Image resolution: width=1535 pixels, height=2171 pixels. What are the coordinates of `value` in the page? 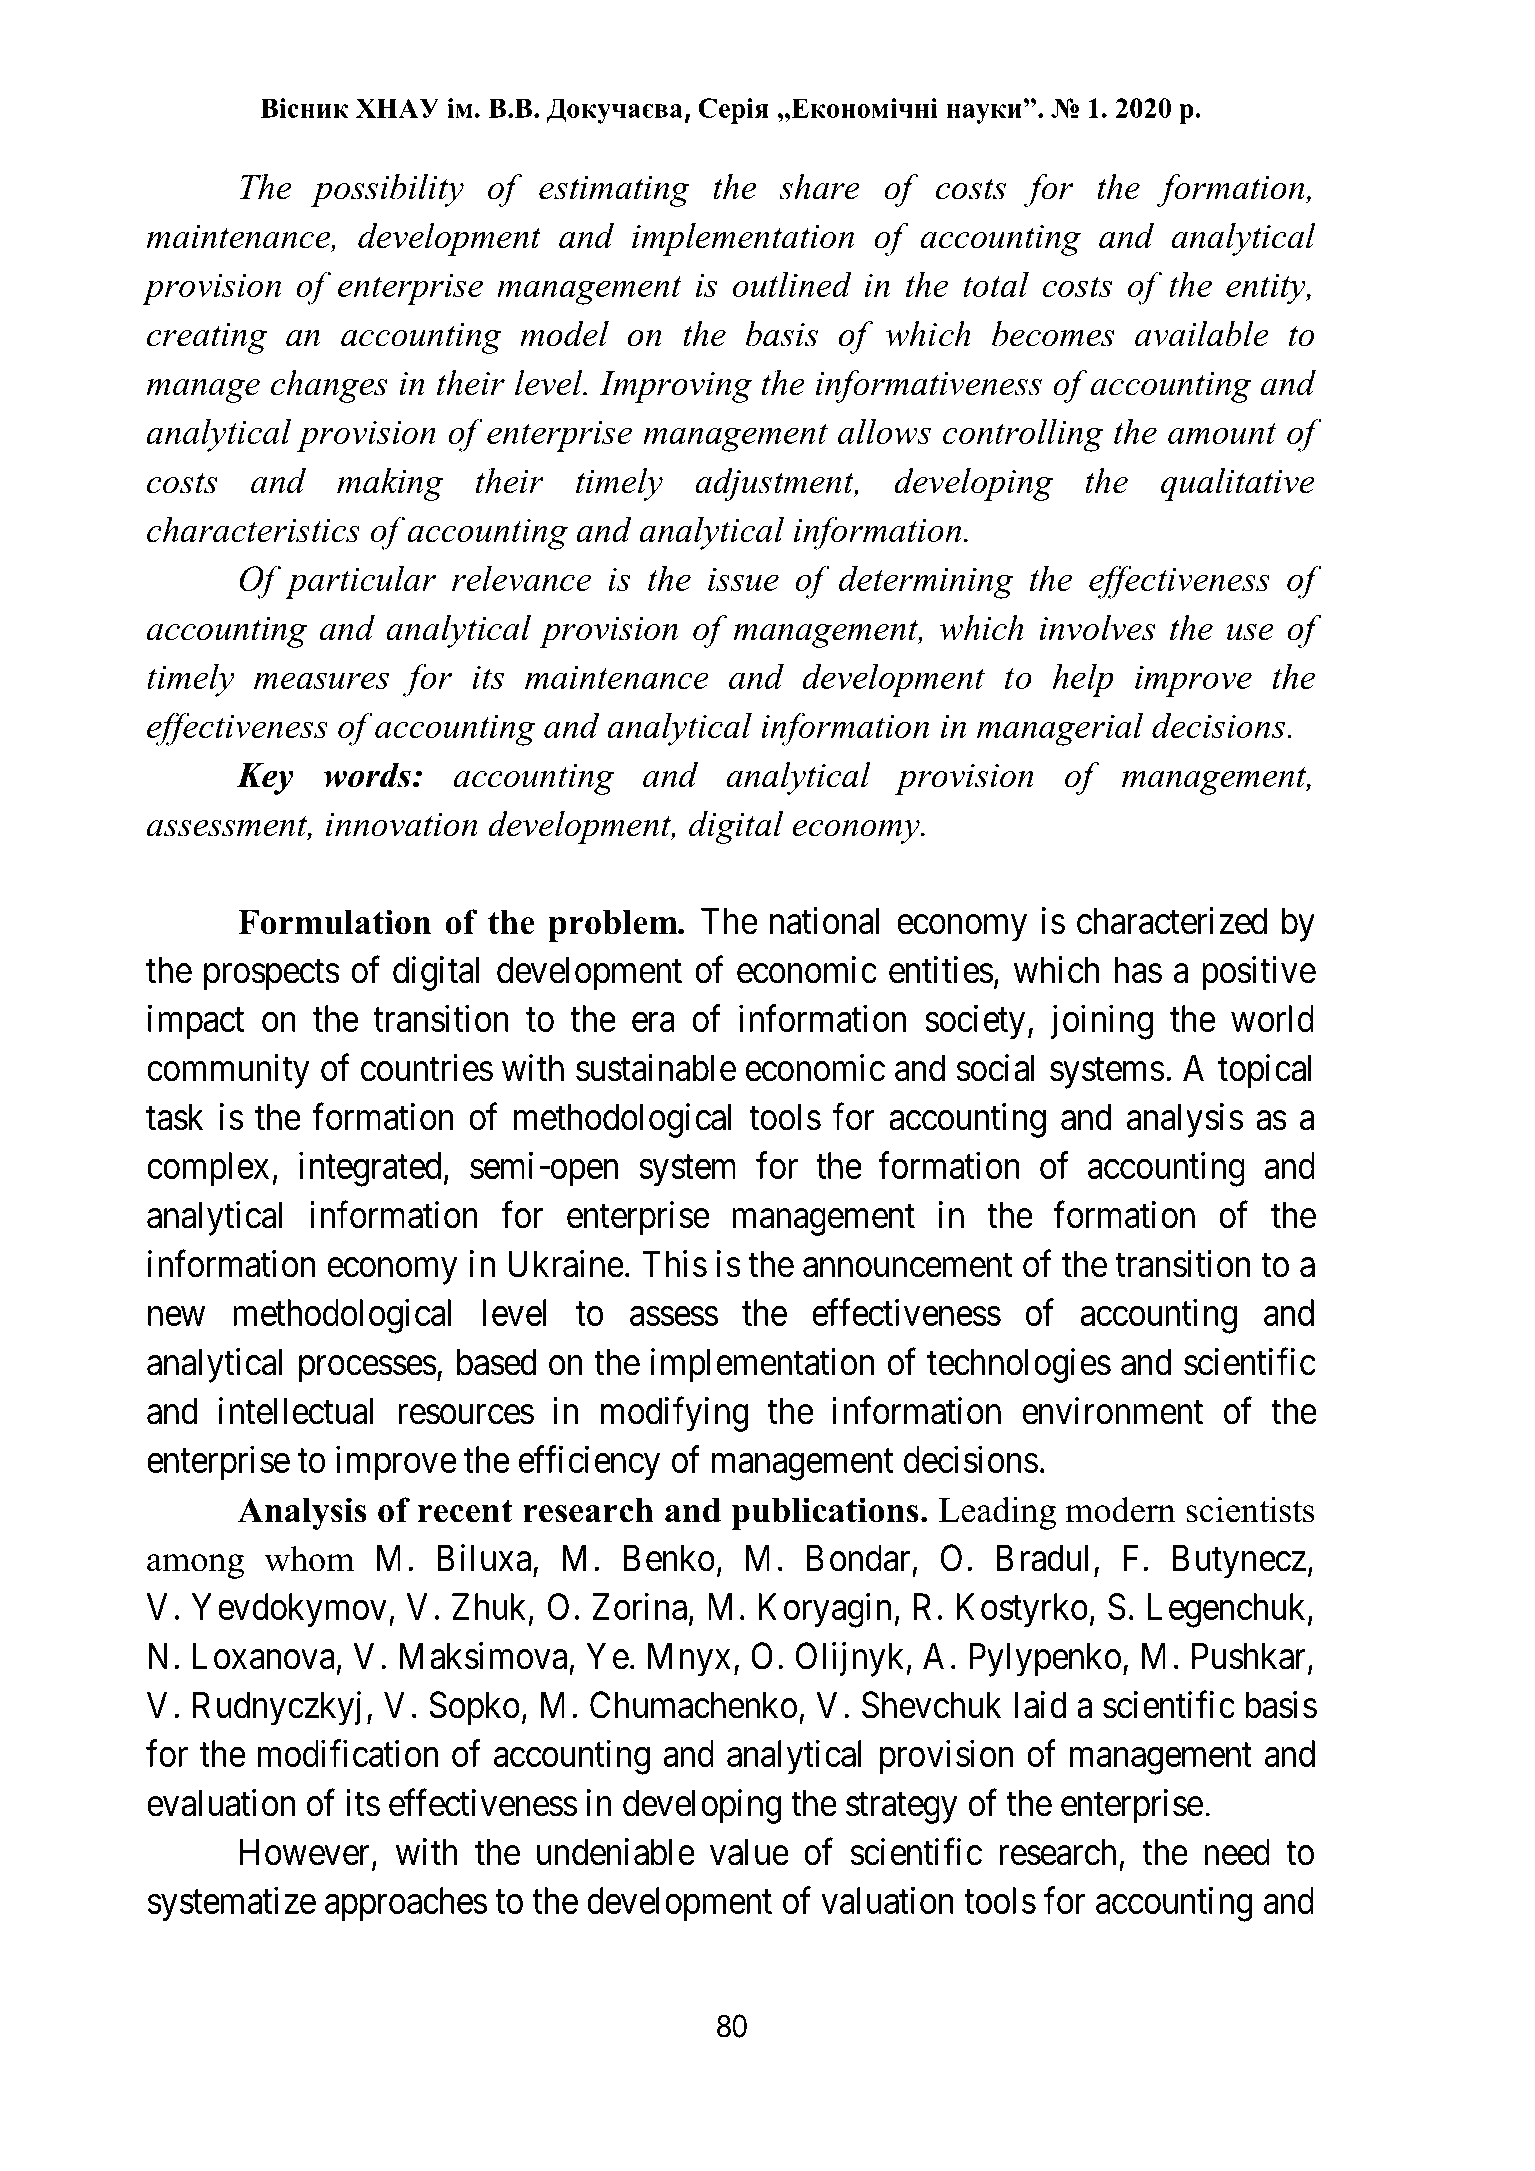 It's located at (749, 1852).
